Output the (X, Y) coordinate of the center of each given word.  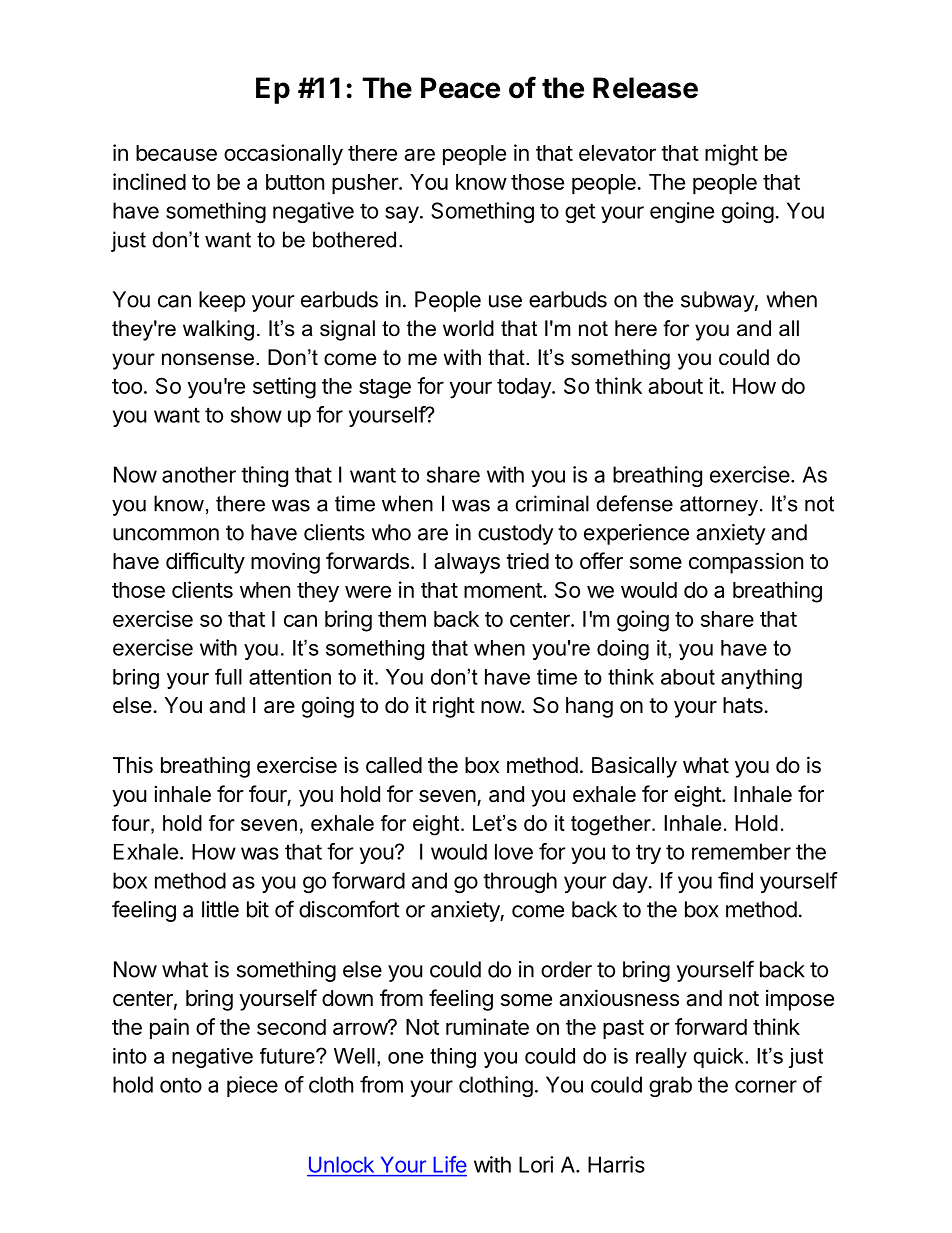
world (468, 328)
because (176, 153)
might (731, 155)
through (520, 882)
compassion (746, 563)
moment (504, 590)
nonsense (208, 359)
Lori (536, 1164)
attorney (719, 506)
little (220, 909)
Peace (460, 88)
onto (181, 1085)
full (228, 676)
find (735, 880)
